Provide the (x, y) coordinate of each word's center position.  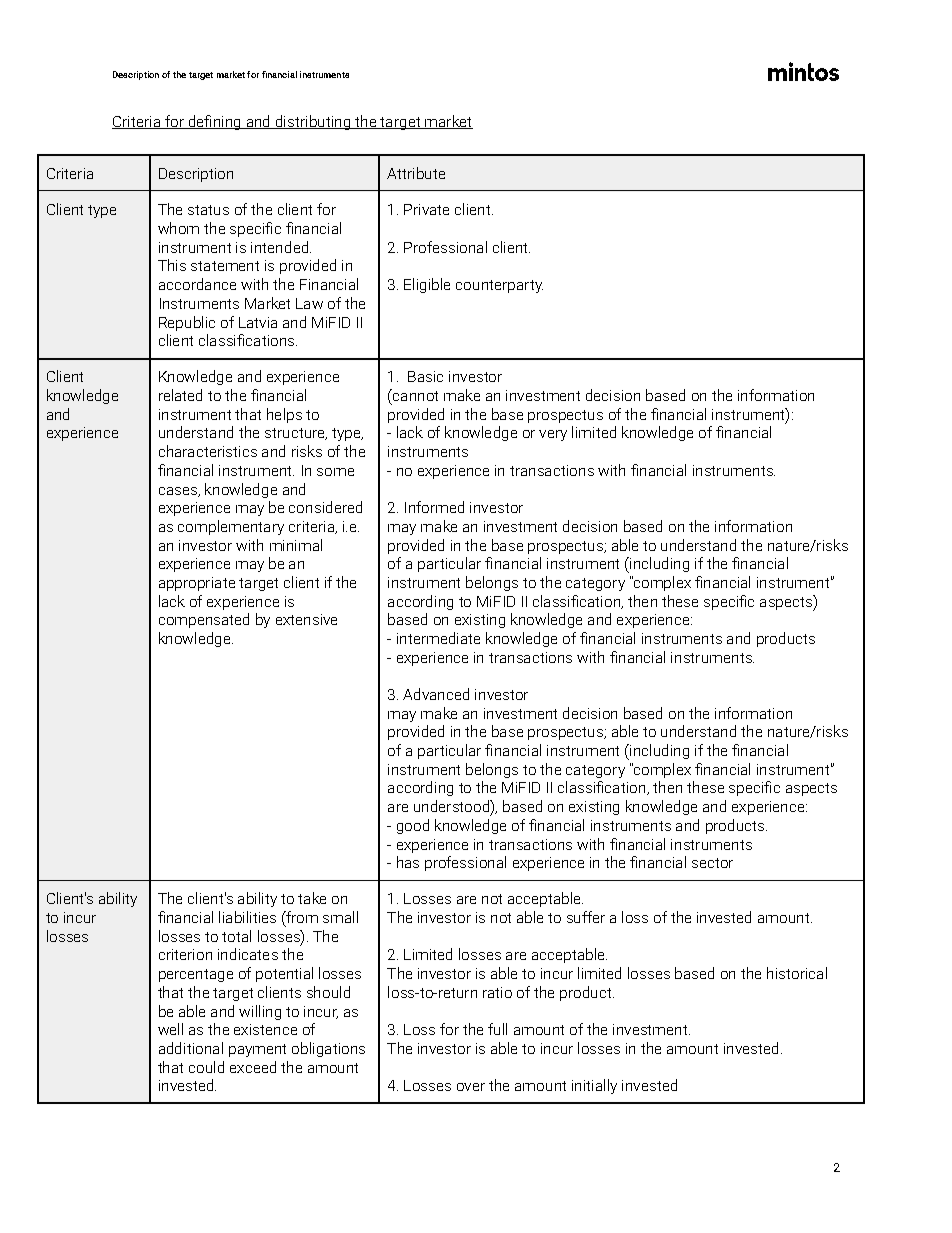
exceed (253, 1067)
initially (594, 1086)
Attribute (416, 173)
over (471, 1087)
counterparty (499, 286)
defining (214, 122)
